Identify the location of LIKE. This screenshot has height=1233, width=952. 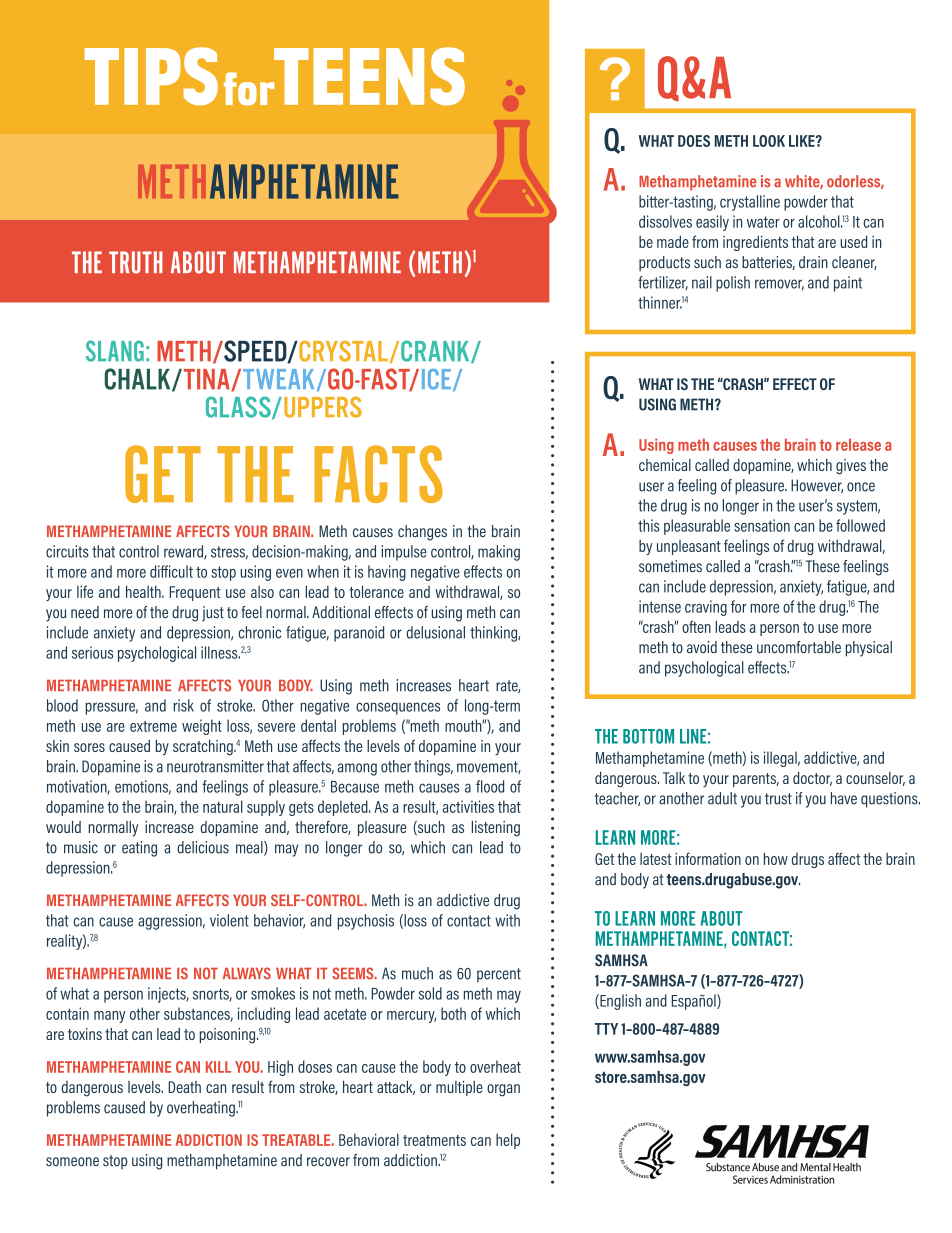
(803, 141).
